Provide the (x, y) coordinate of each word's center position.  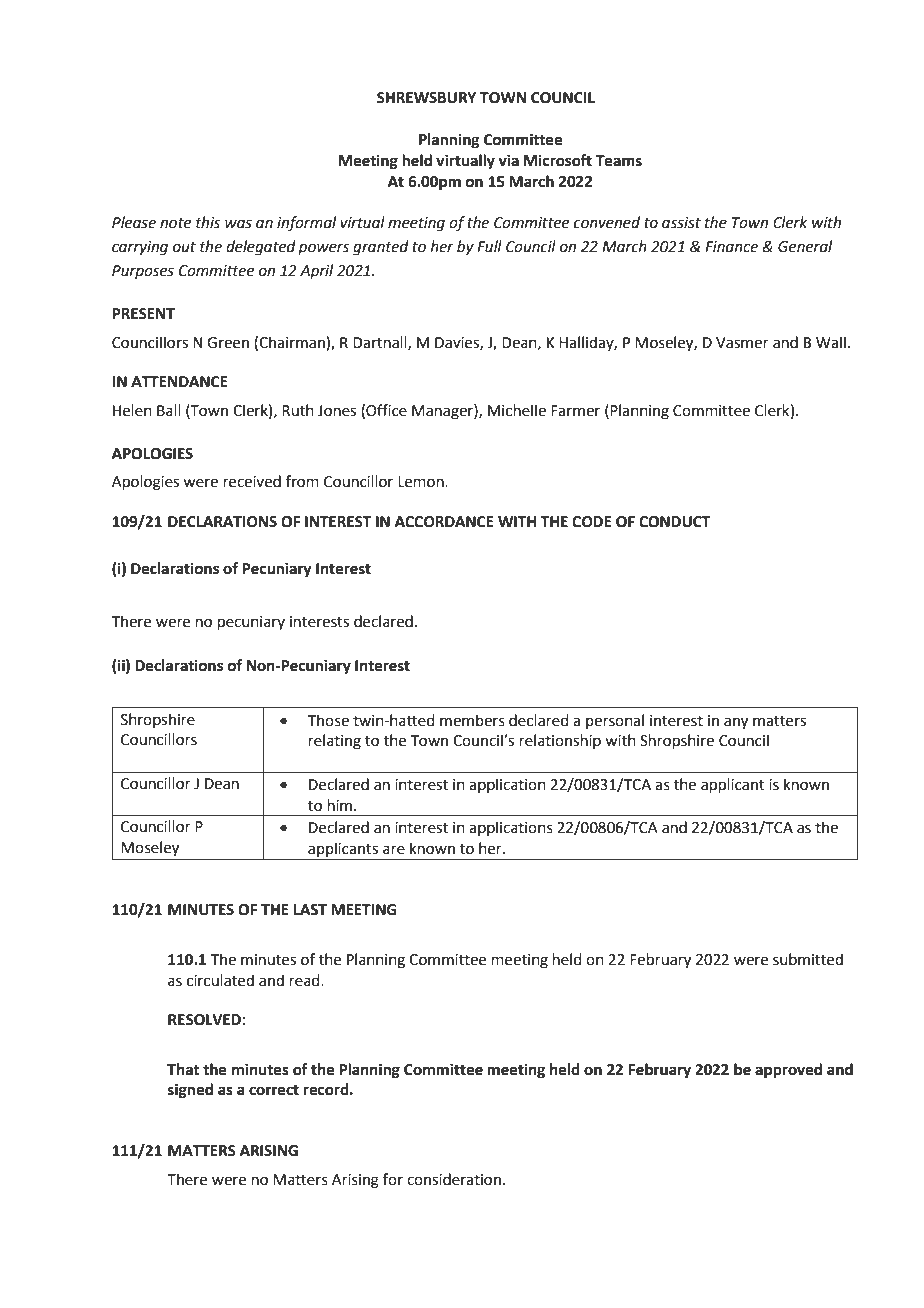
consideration (454, 1179)
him (340, 805)
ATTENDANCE (179, 382)
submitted (808, 959)
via (508, 160)
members (472, 720)
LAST (310, 910)
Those (328, 720)
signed (190, 1091)
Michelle (517, 410)
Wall (831, 342)
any (736, 723)
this (208, 222)
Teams (619, 161)
